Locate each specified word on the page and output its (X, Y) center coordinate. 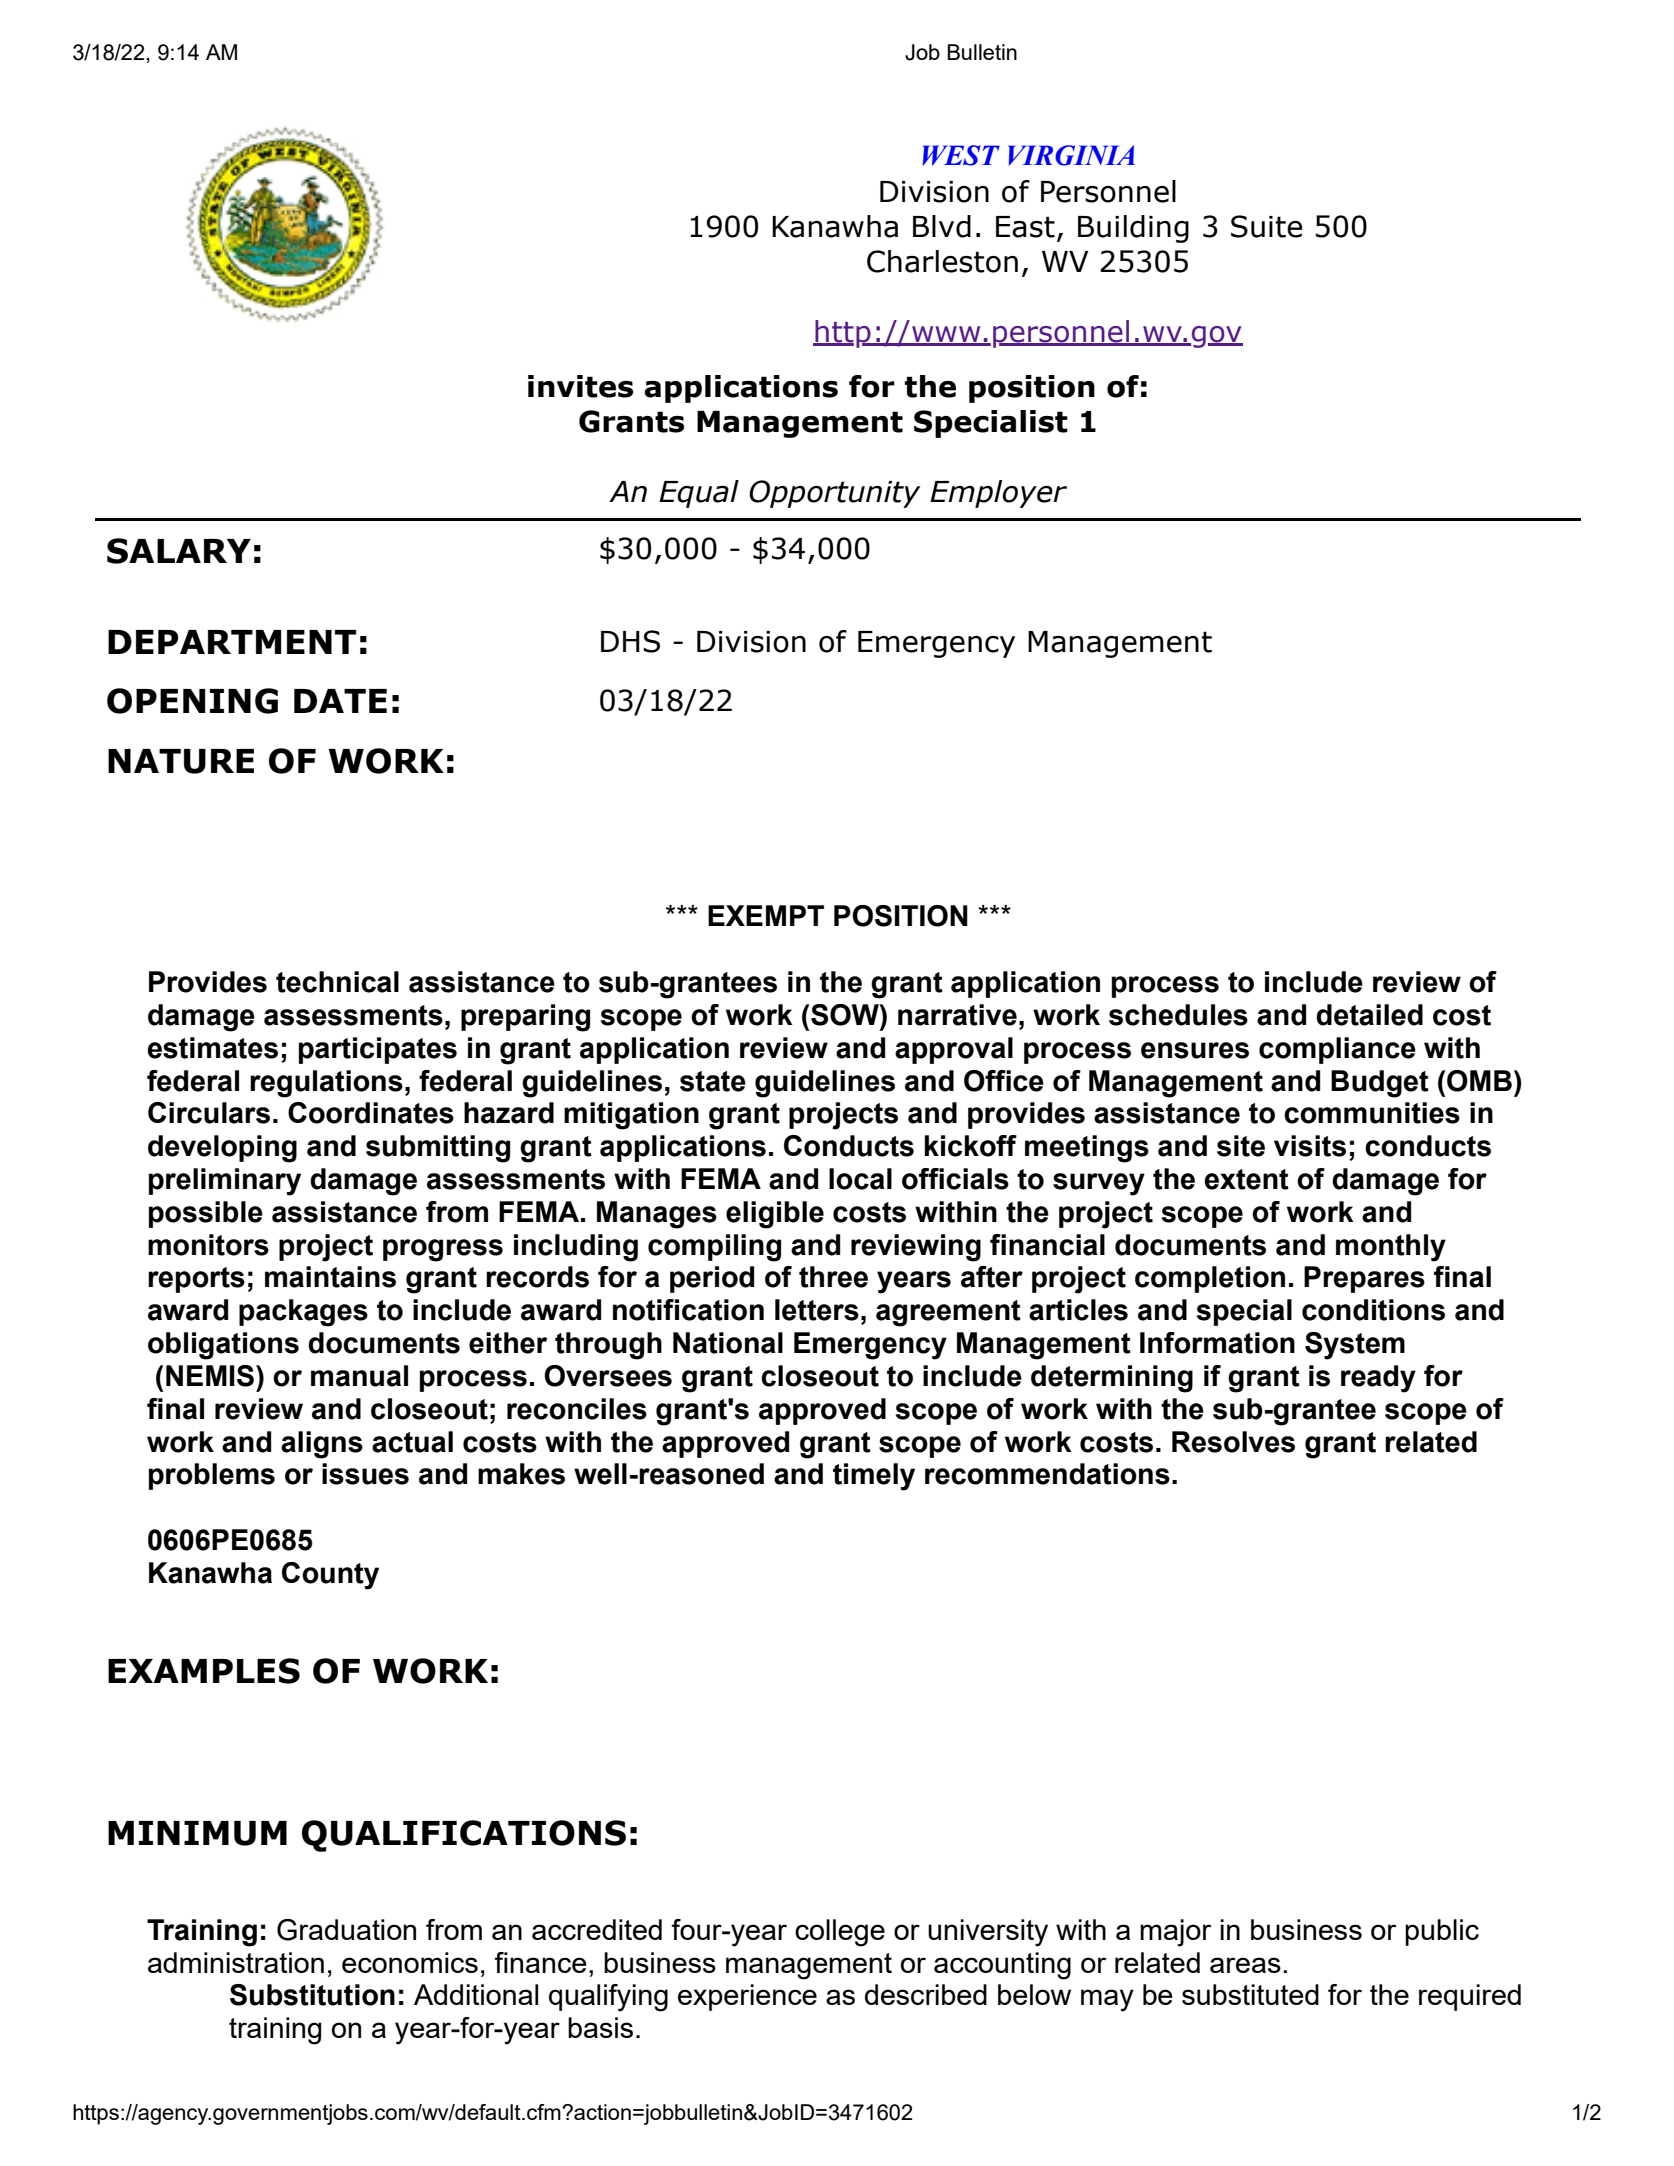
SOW (846, 1015)
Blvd (942, 226)
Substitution (312, 1995)
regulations (326, 1084)
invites (580, 386)
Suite (1266, 226)
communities (1372, 1113)
